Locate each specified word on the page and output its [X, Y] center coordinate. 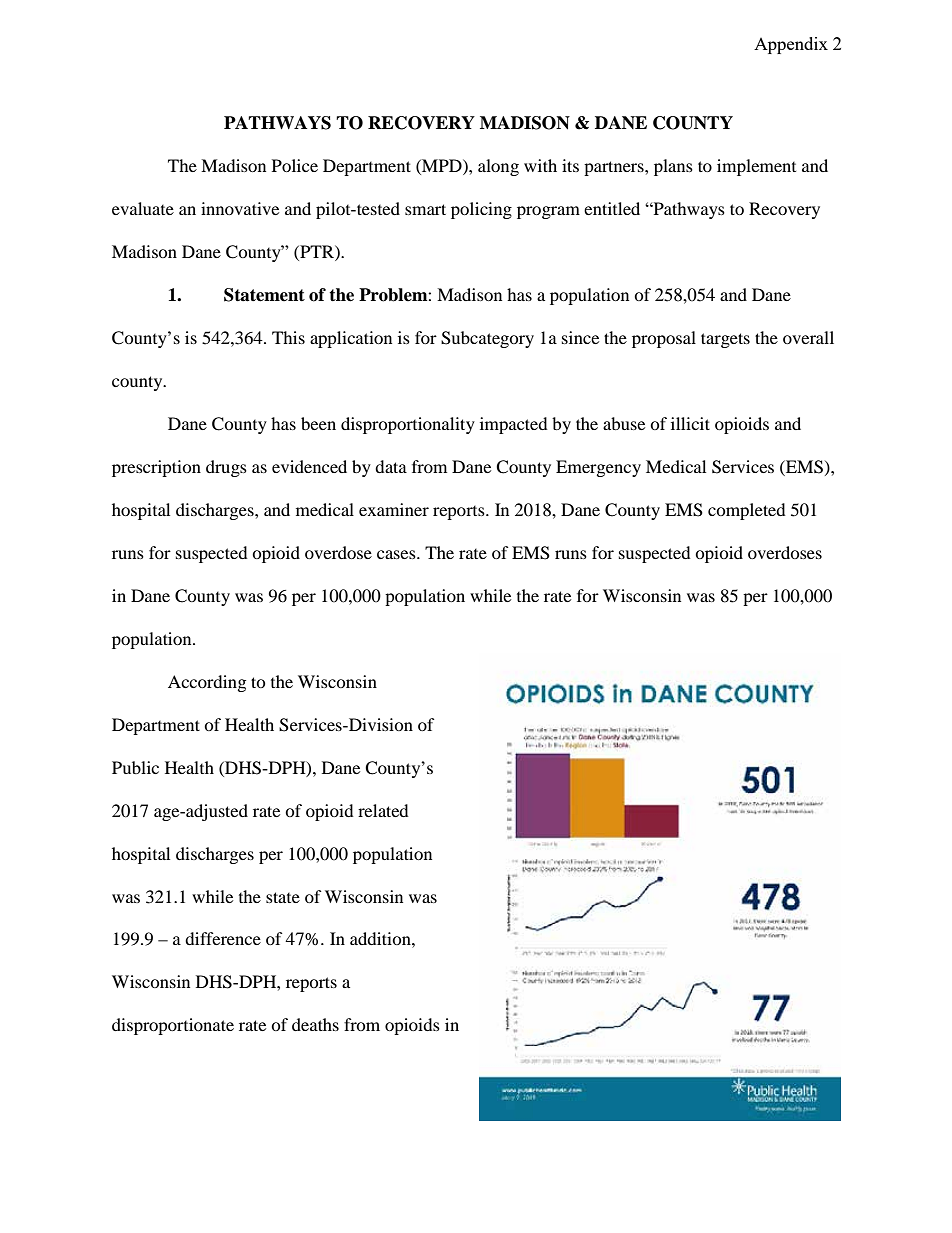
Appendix [791, 45]
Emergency [598, 468]
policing [481, 210]
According [207, 683]
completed [747, 511]
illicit [690, 423]
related [383, 810]
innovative [240, 208]
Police [295, 165]
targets [725, 340]
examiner [394, 509]
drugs [226, 468]
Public [135, 767]
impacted [514, 425]
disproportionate [173, 1026]
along [498, 167]
